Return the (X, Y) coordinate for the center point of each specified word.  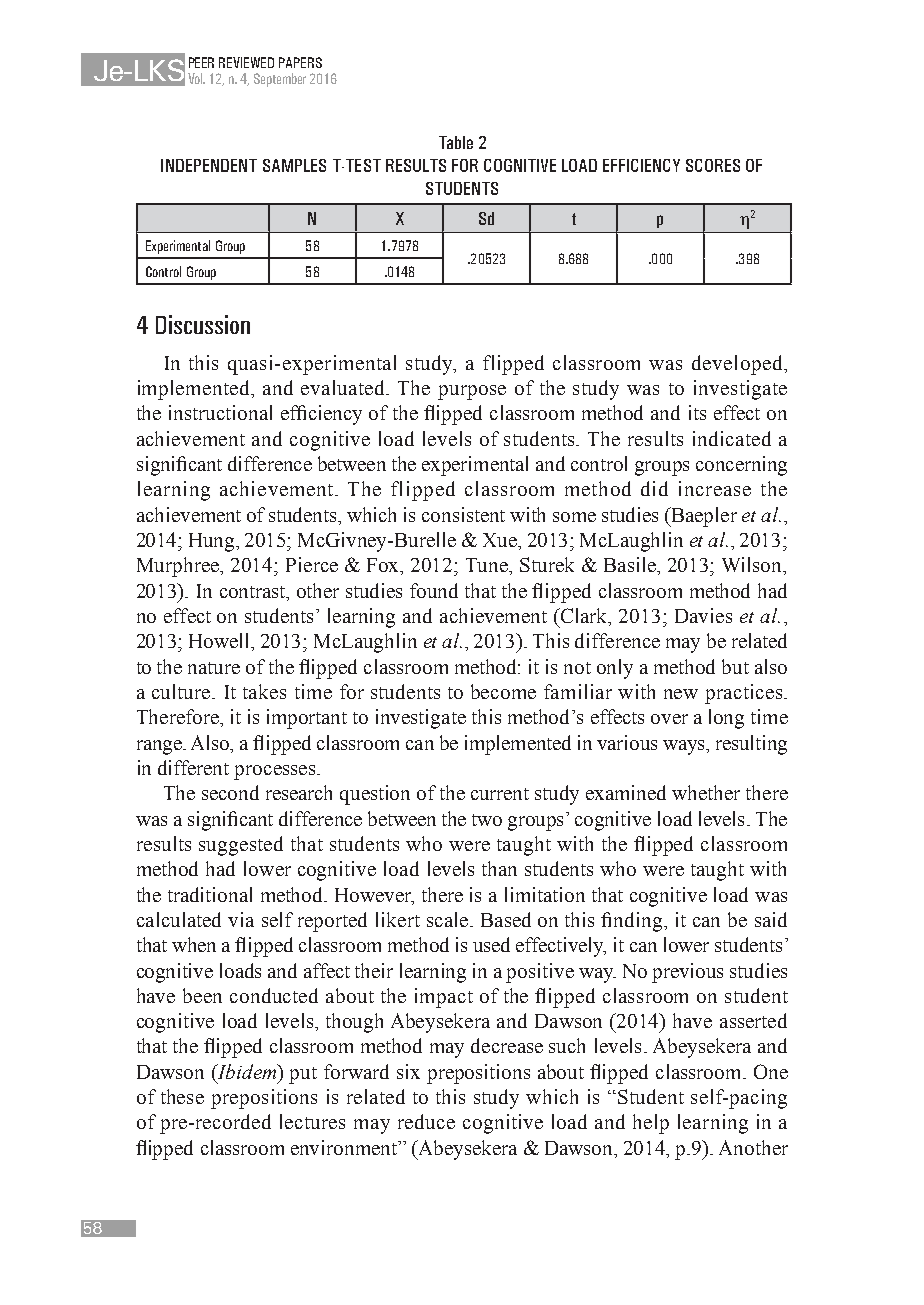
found (434, 590)
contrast (254, 592)
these (182, 1096)
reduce (426, 1121)
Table (456, 142)
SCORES (713, 165)
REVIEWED (246, 62)
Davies (703, 615)
